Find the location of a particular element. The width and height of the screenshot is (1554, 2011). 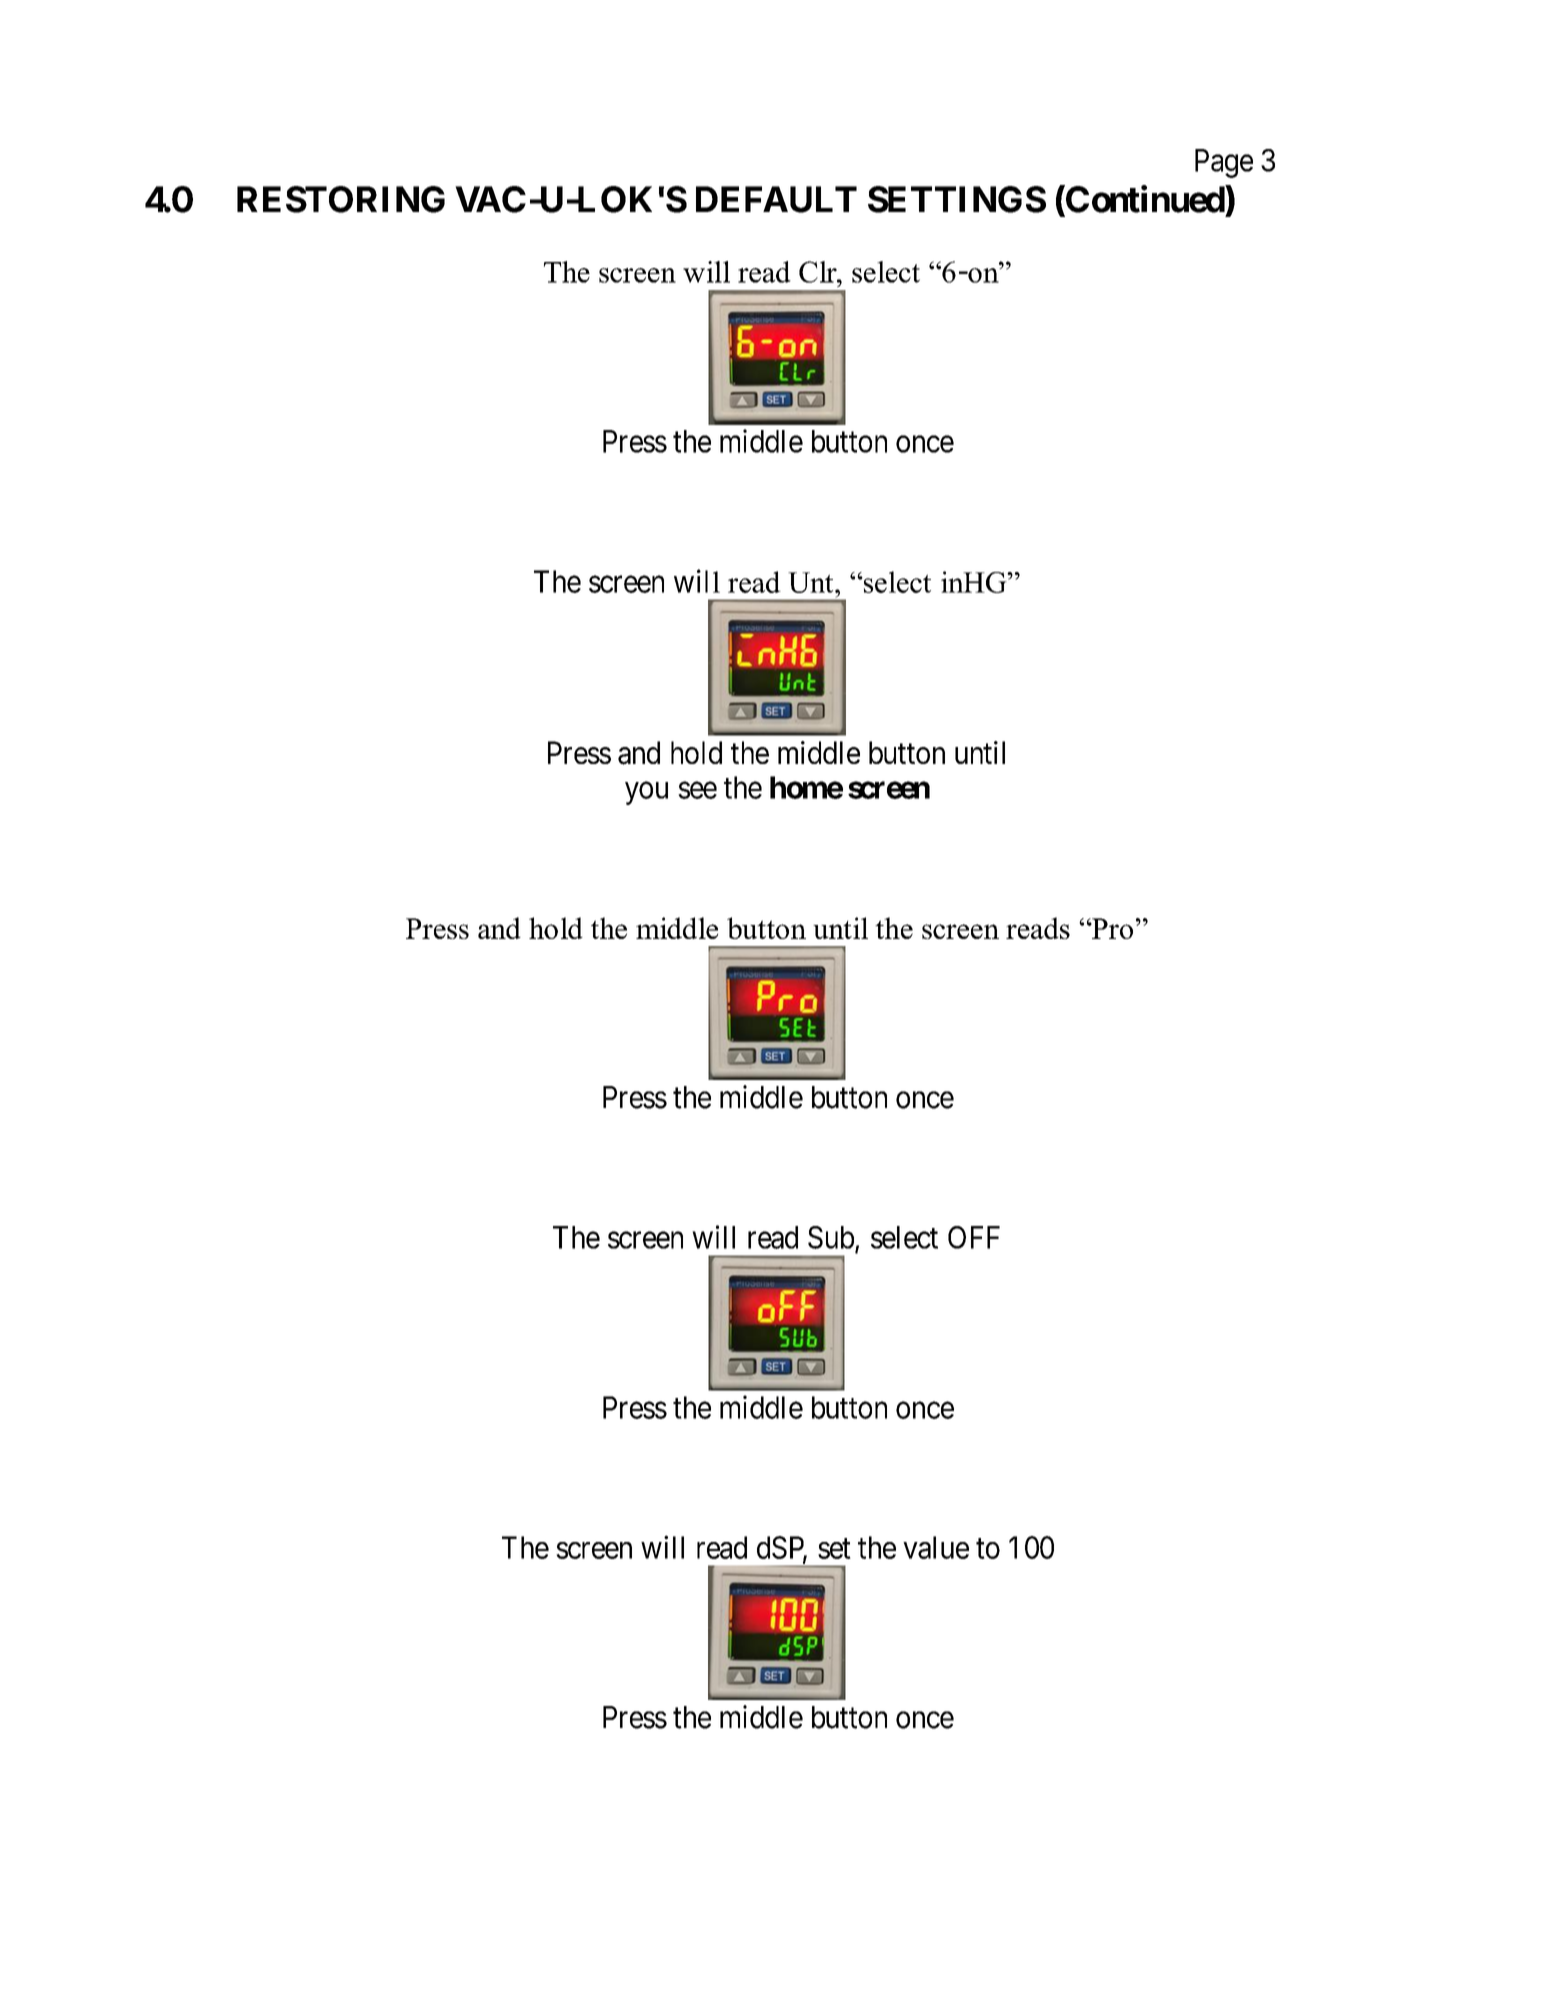

OFF is located at coordinates (974, 1237).
